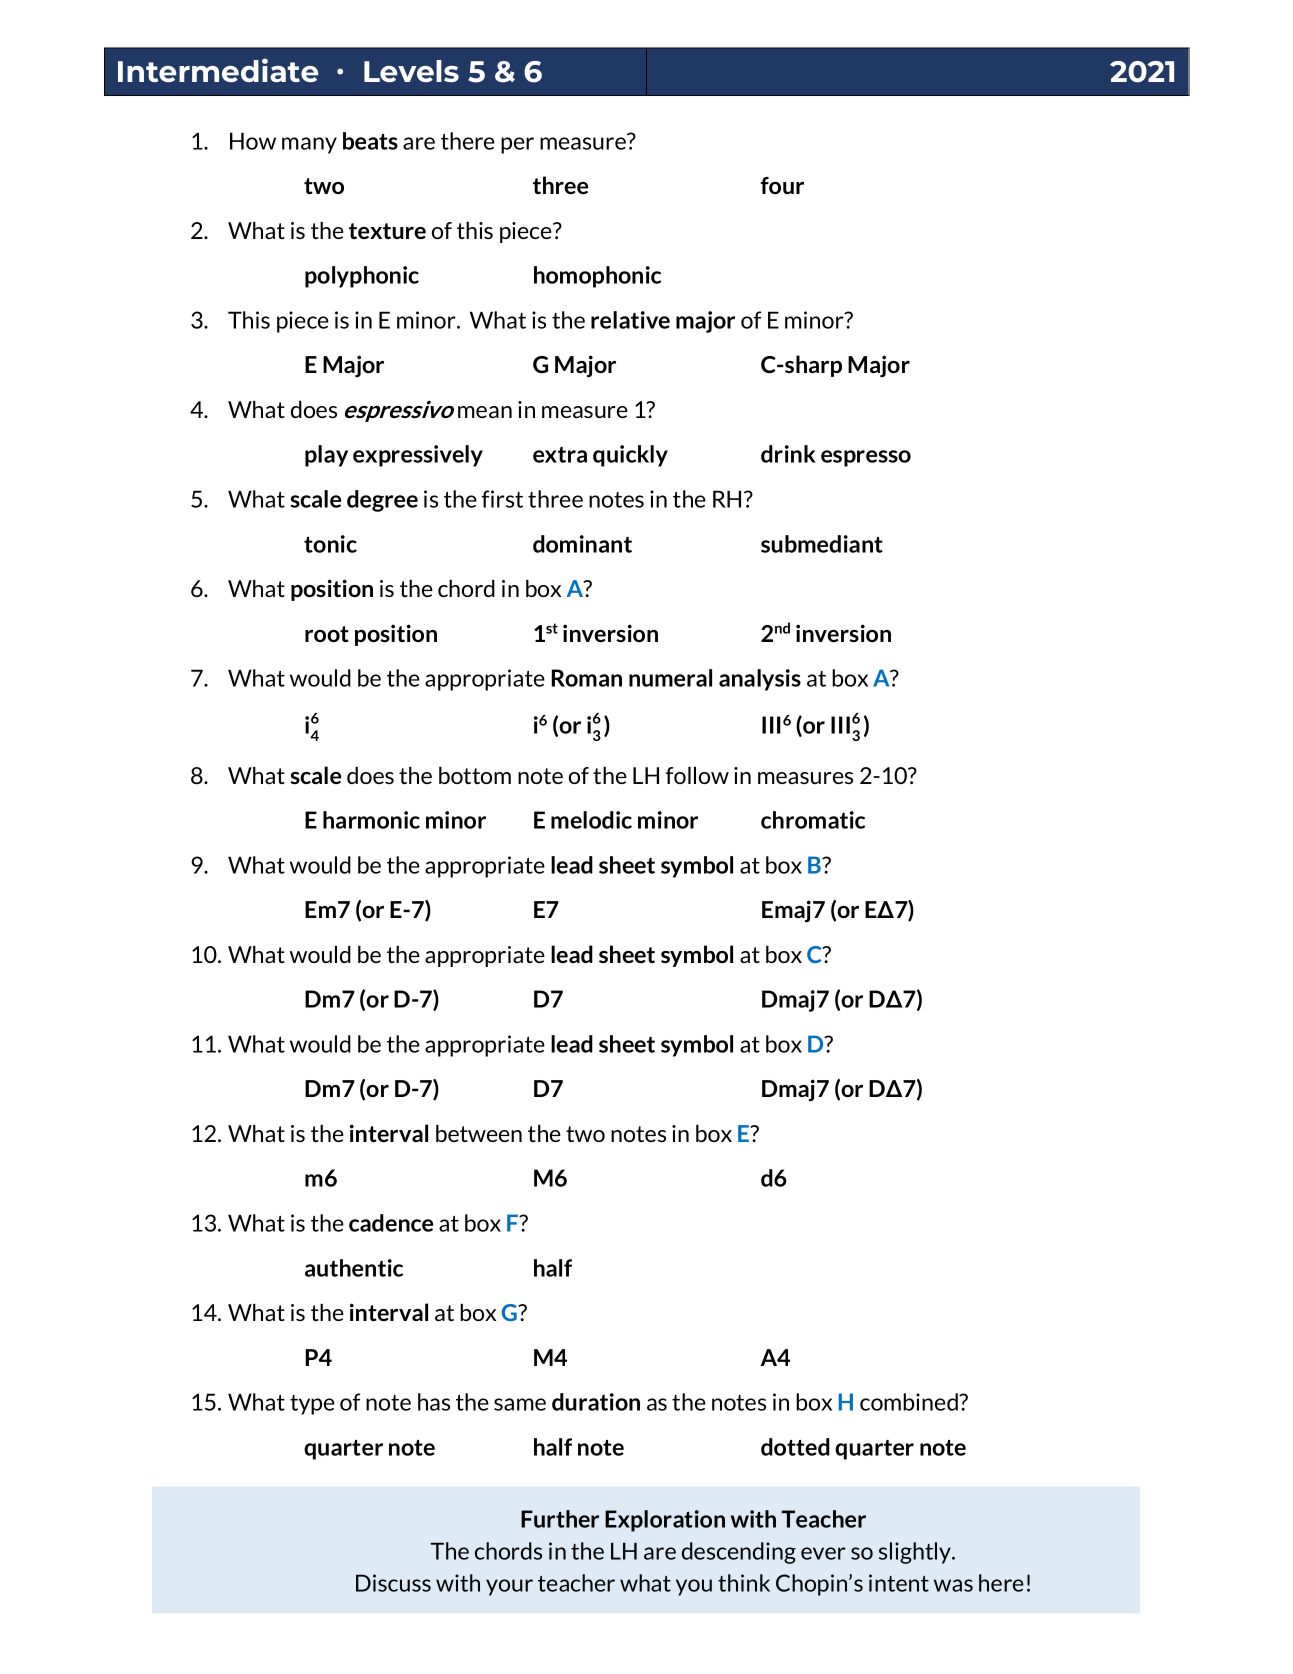 The image size is (1293, 1674). I want to click on harmonic, so click(371, 820).
